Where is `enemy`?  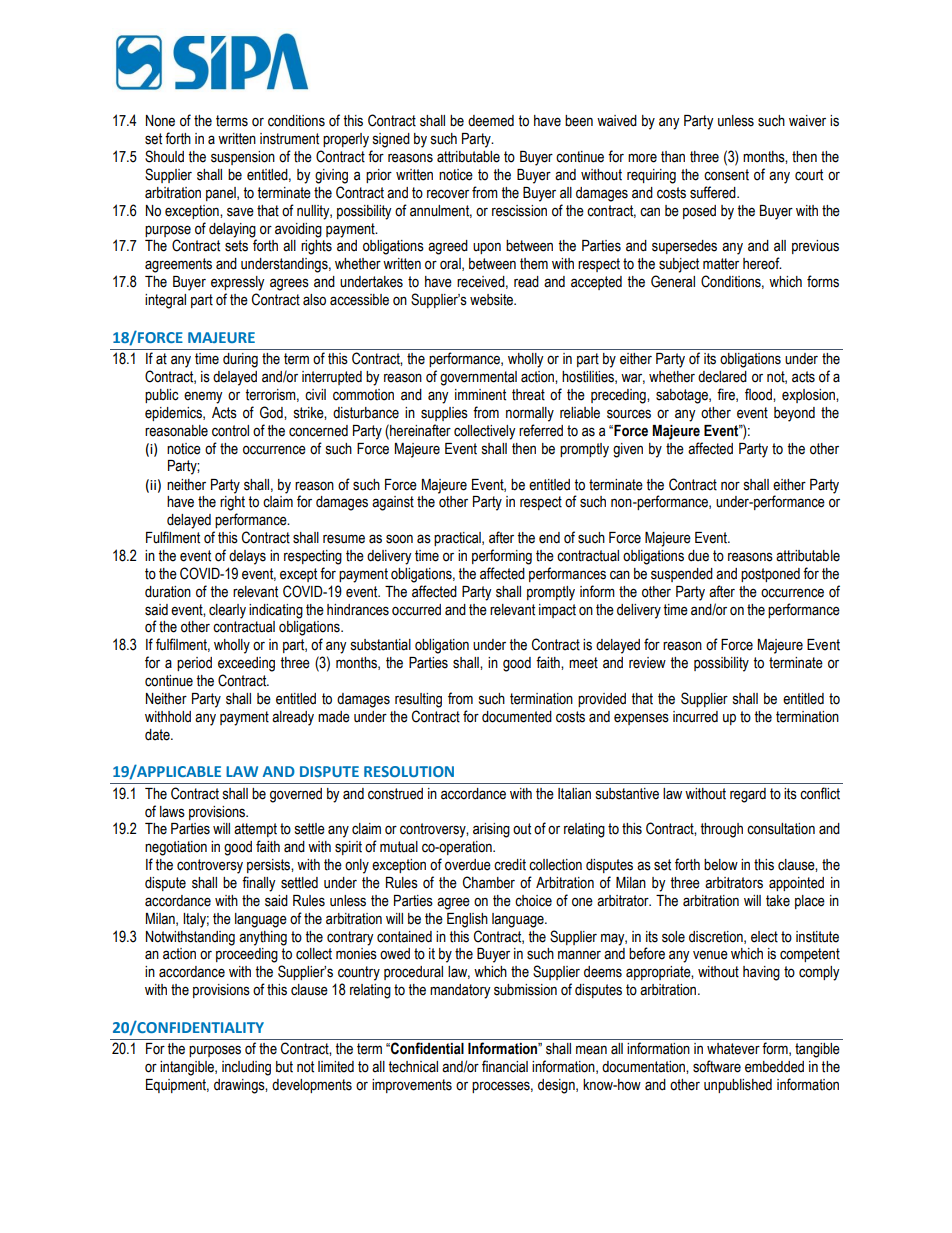
enemy is located at coordinates (203, 397).
